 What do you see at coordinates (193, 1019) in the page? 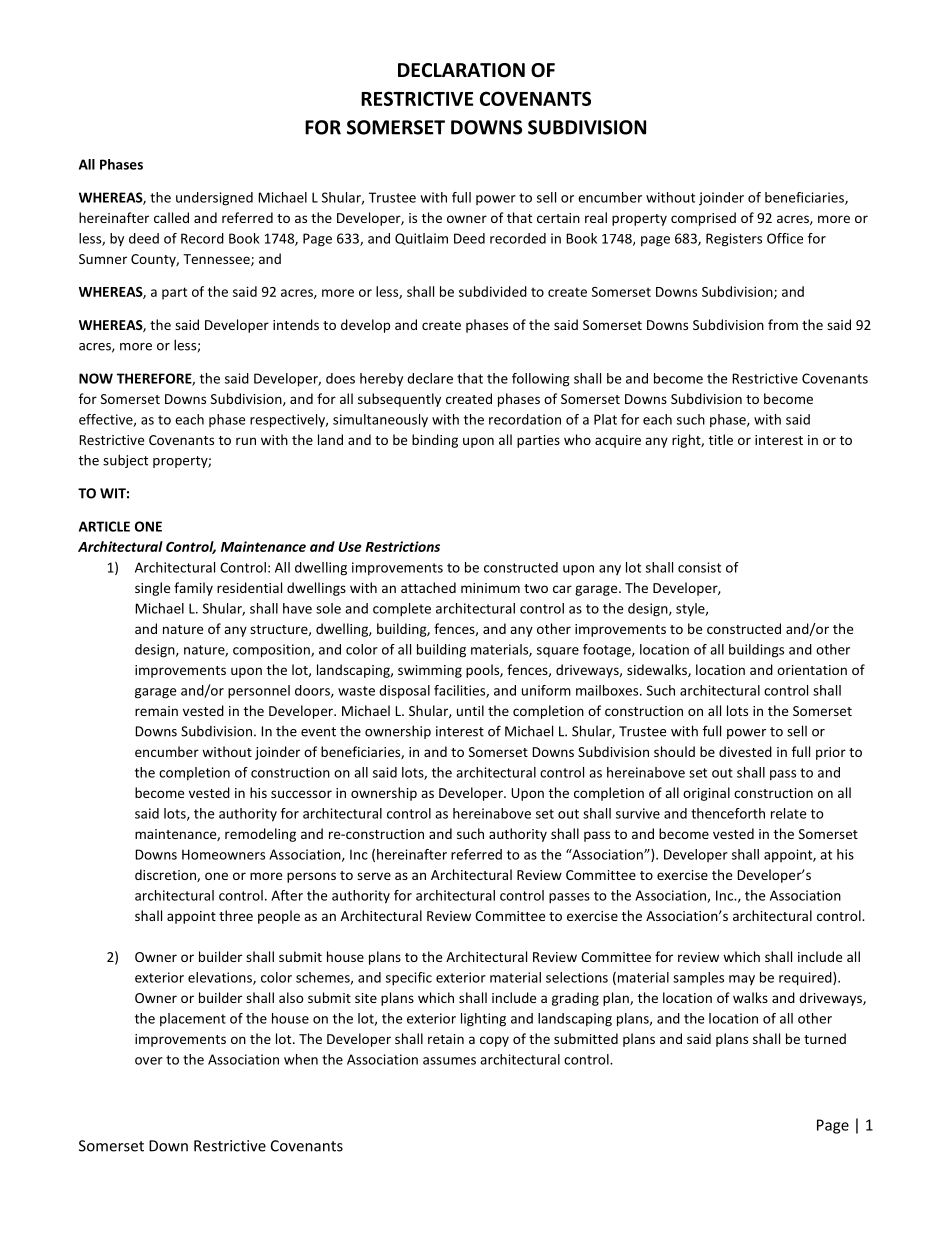
I see `placement` at bounding box center [193, 1019].
